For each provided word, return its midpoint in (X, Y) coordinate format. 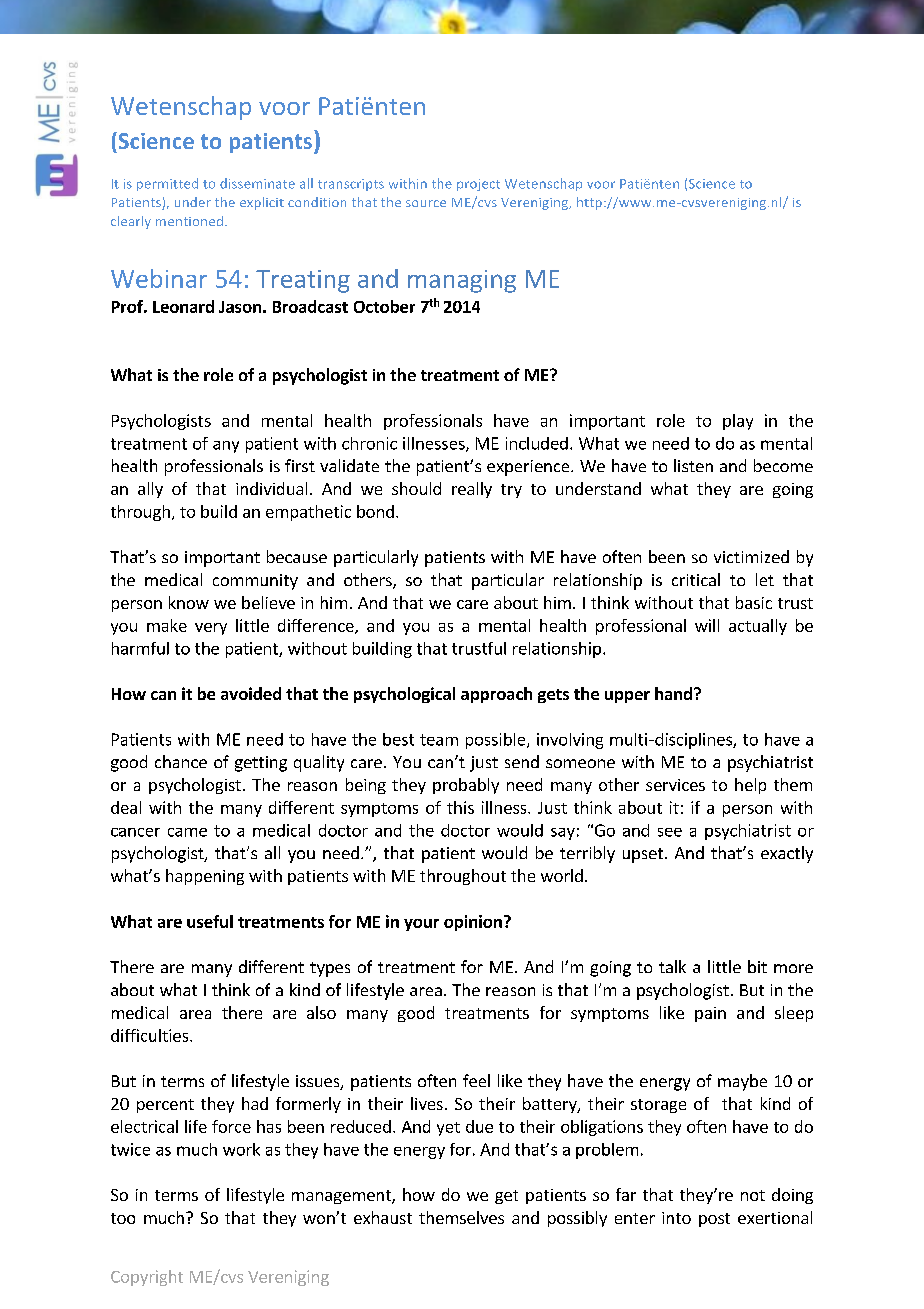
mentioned (189, 221)
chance (181, 761)
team (439, 740)
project (478, 185)
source (426, 203)
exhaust (383, 1217)
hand (673, 693)
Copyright (147, 1278)
